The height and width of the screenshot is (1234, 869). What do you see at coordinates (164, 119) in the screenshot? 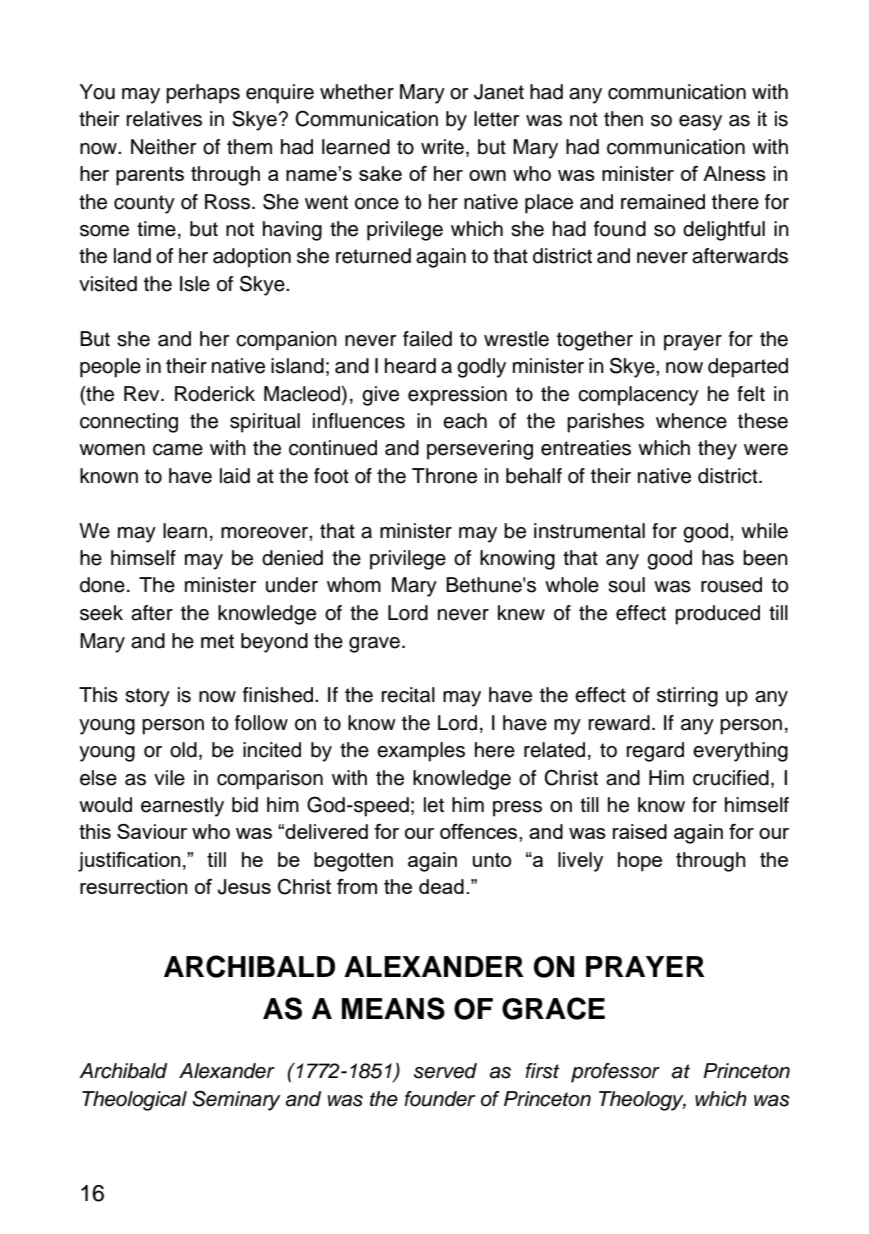
I see `relatives` at bounding box center [164, 119].
